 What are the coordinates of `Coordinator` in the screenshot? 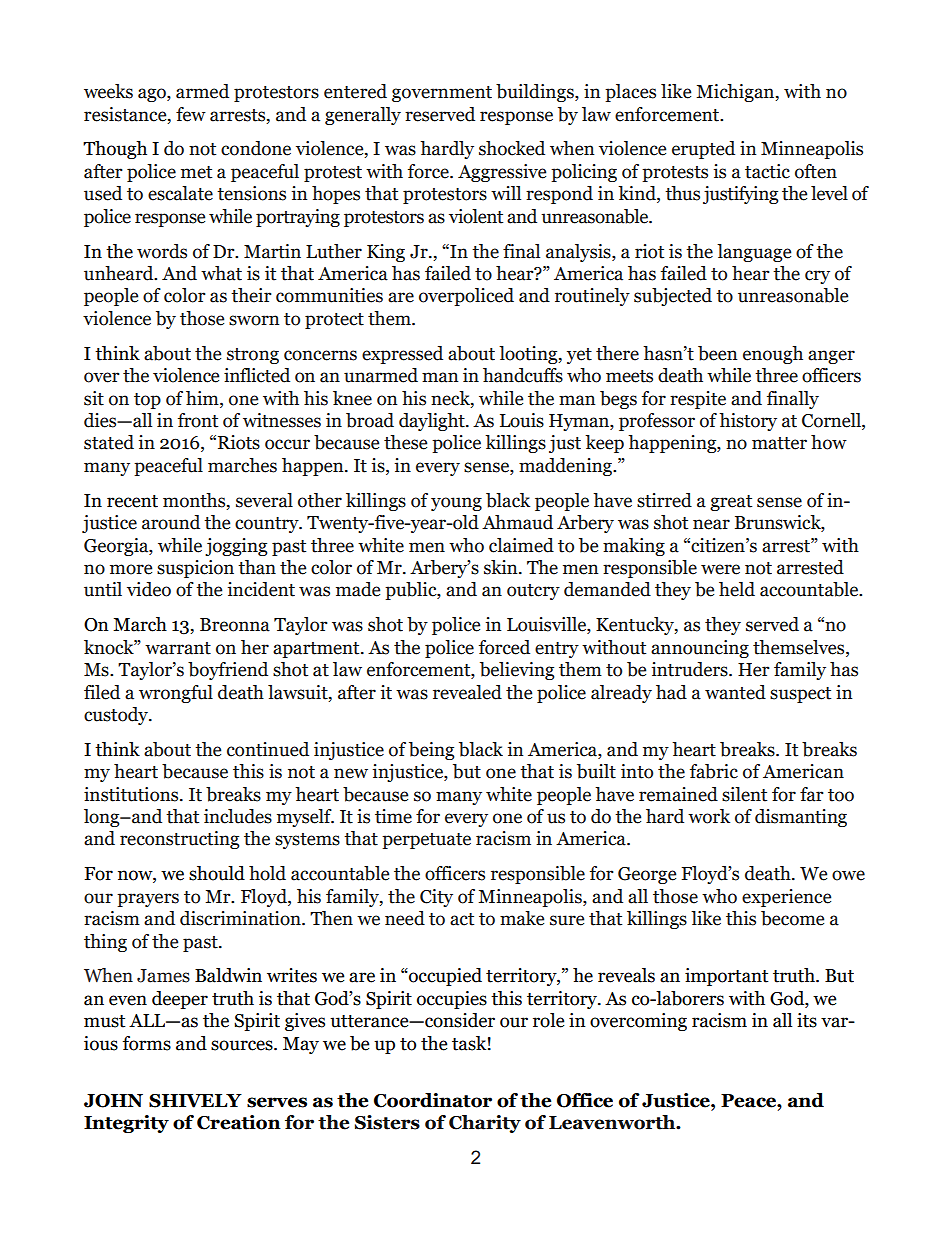 It's located at (433, 1100).
